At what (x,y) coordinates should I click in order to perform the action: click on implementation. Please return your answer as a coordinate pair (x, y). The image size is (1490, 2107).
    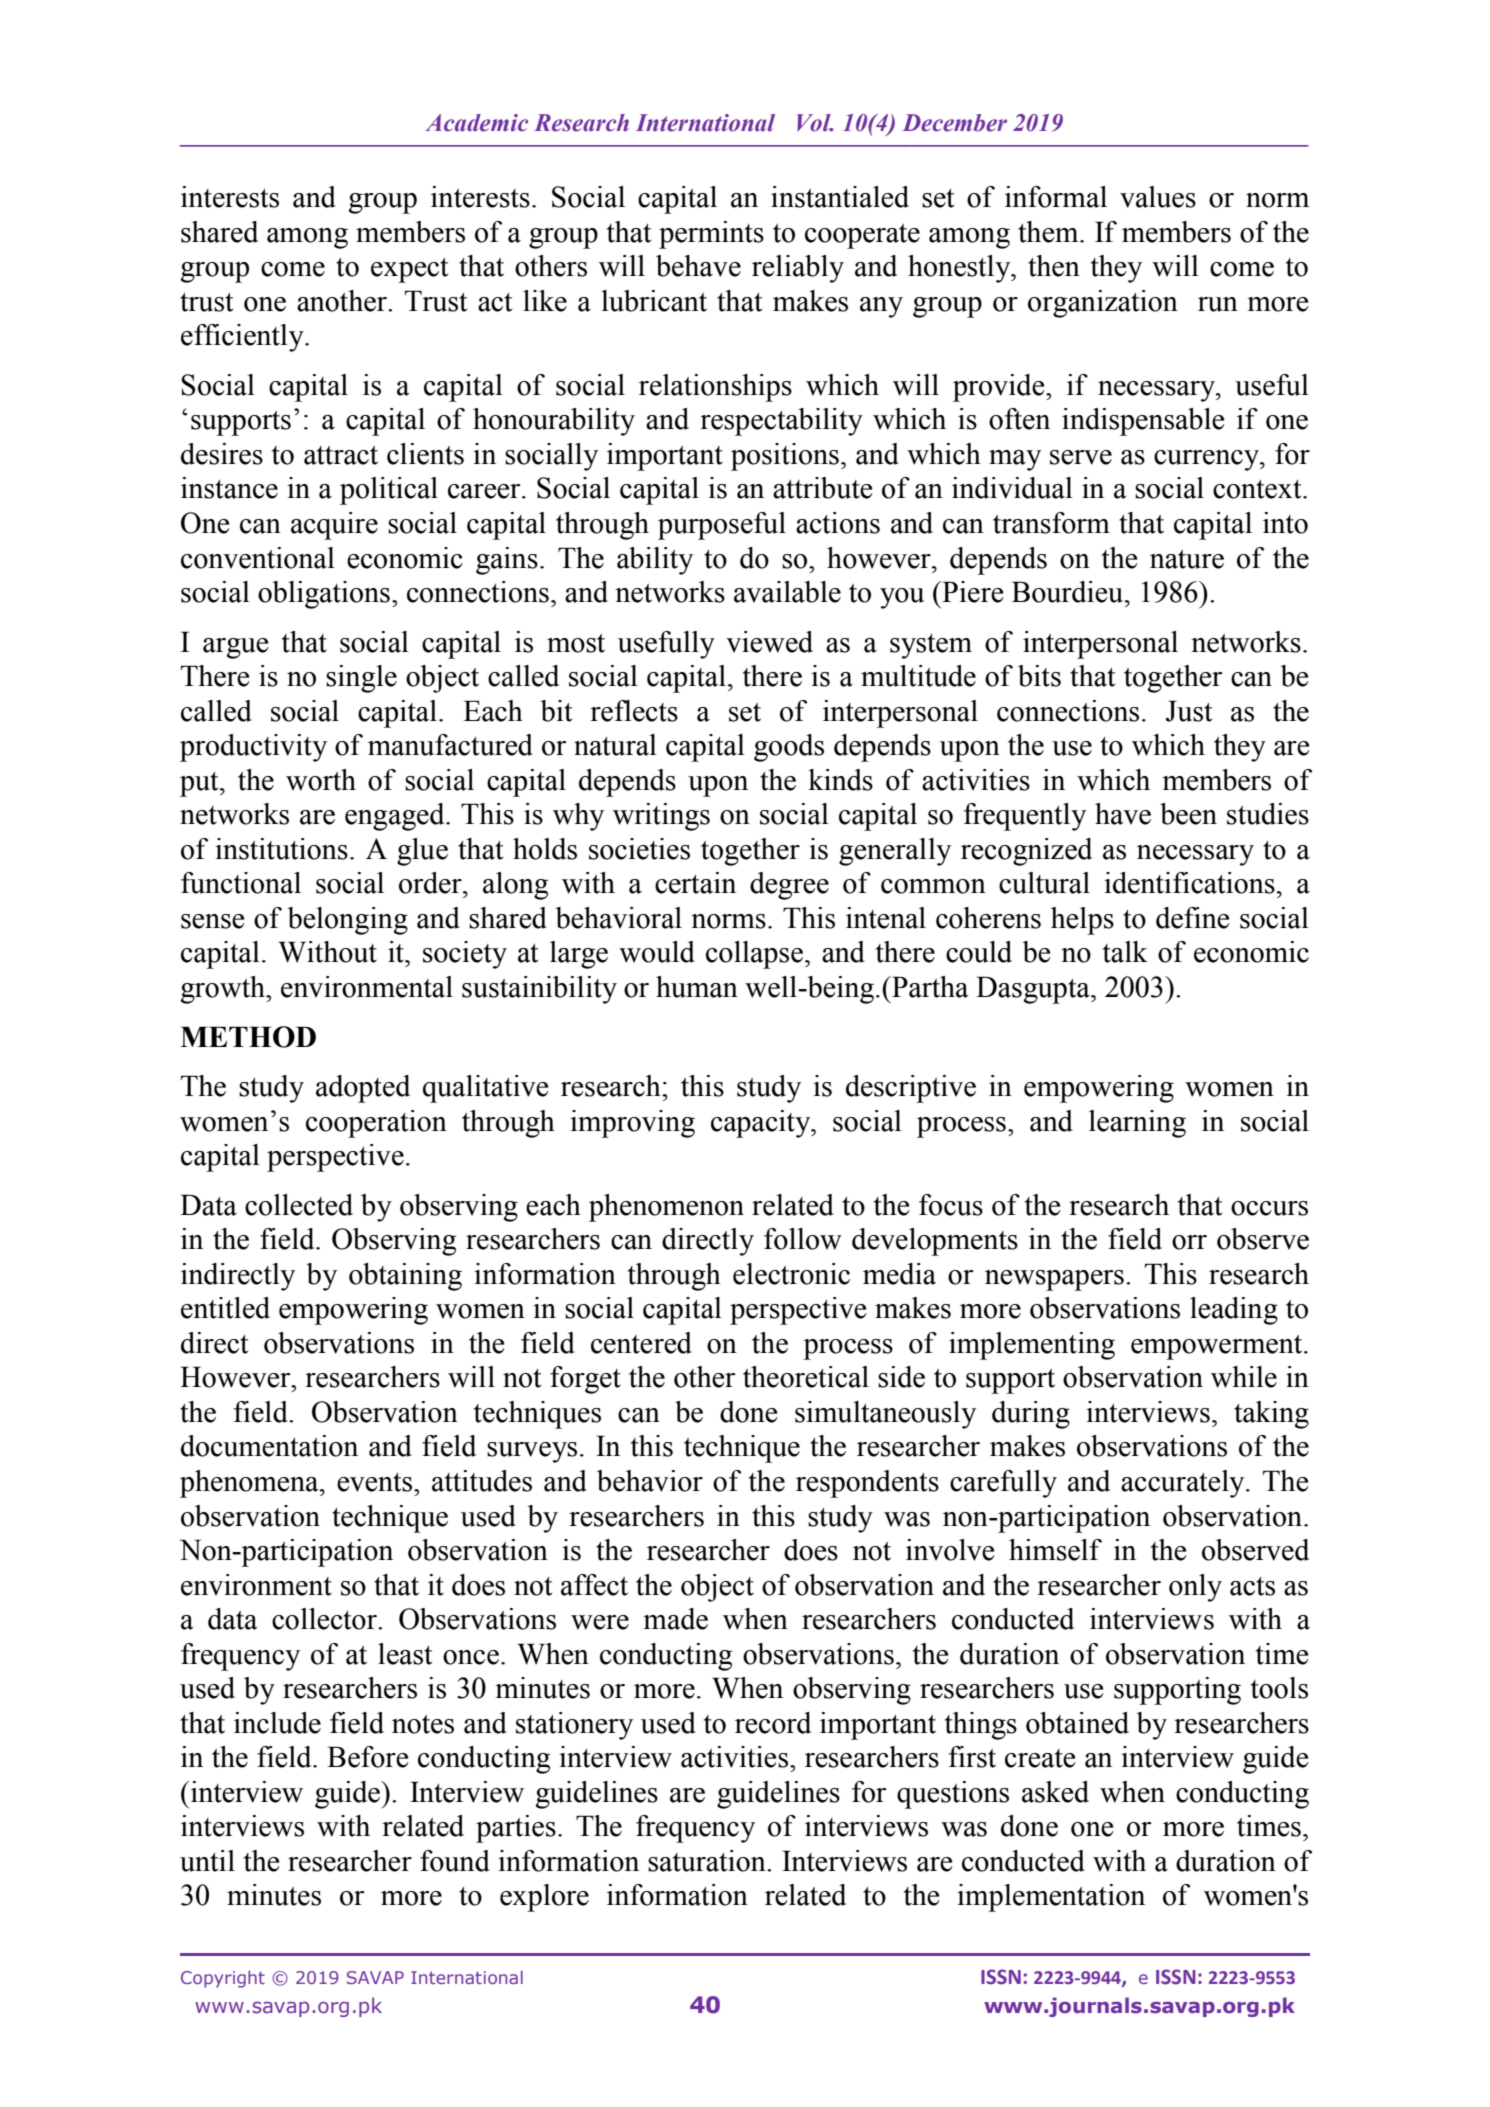
    Looking at the image, I should click on (1051, 1898).
